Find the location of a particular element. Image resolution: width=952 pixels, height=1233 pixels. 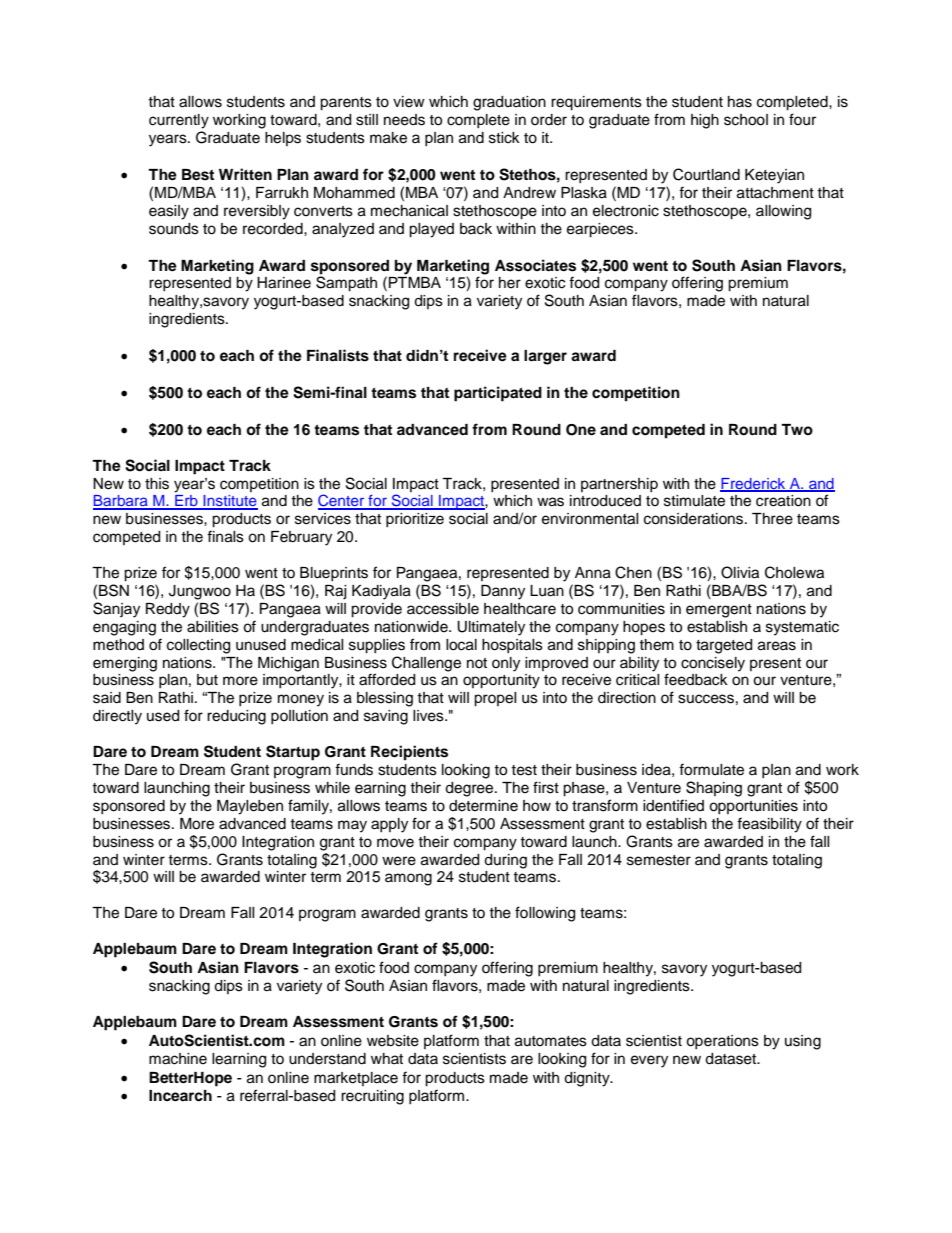

machine is located at coordinates (178, 1059).
